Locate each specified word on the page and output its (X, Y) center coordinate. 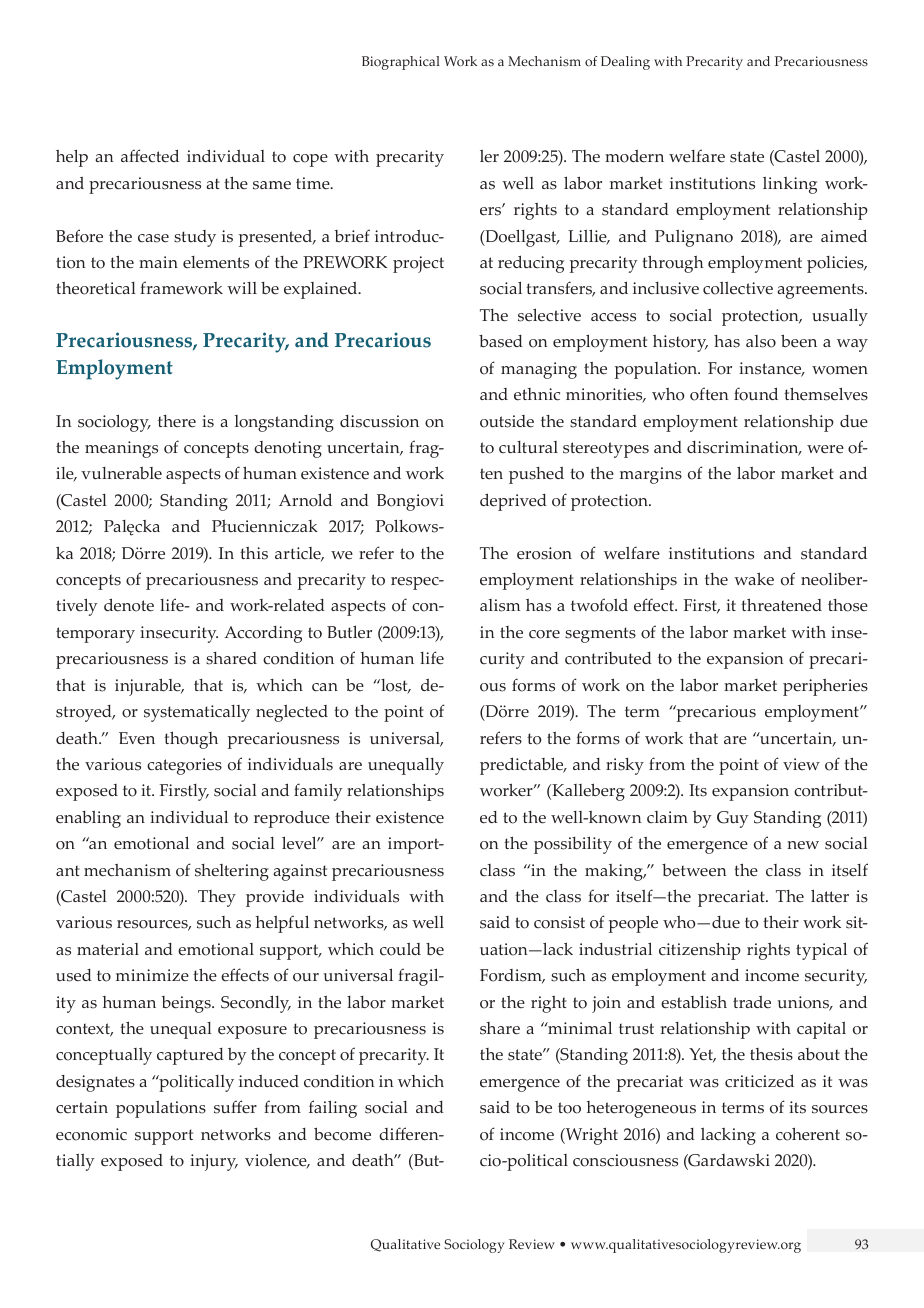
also (761, 341)
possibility (573, 845)
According (263, 634)
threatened (781, 605)
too (569, 1108)
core (544, 634)
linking (790, 185)
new (803, 845)
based (501, 341)
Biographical (401, 63)
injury (214, 1162)
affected (150, 156)
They (217, 898)
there (177, 421)
